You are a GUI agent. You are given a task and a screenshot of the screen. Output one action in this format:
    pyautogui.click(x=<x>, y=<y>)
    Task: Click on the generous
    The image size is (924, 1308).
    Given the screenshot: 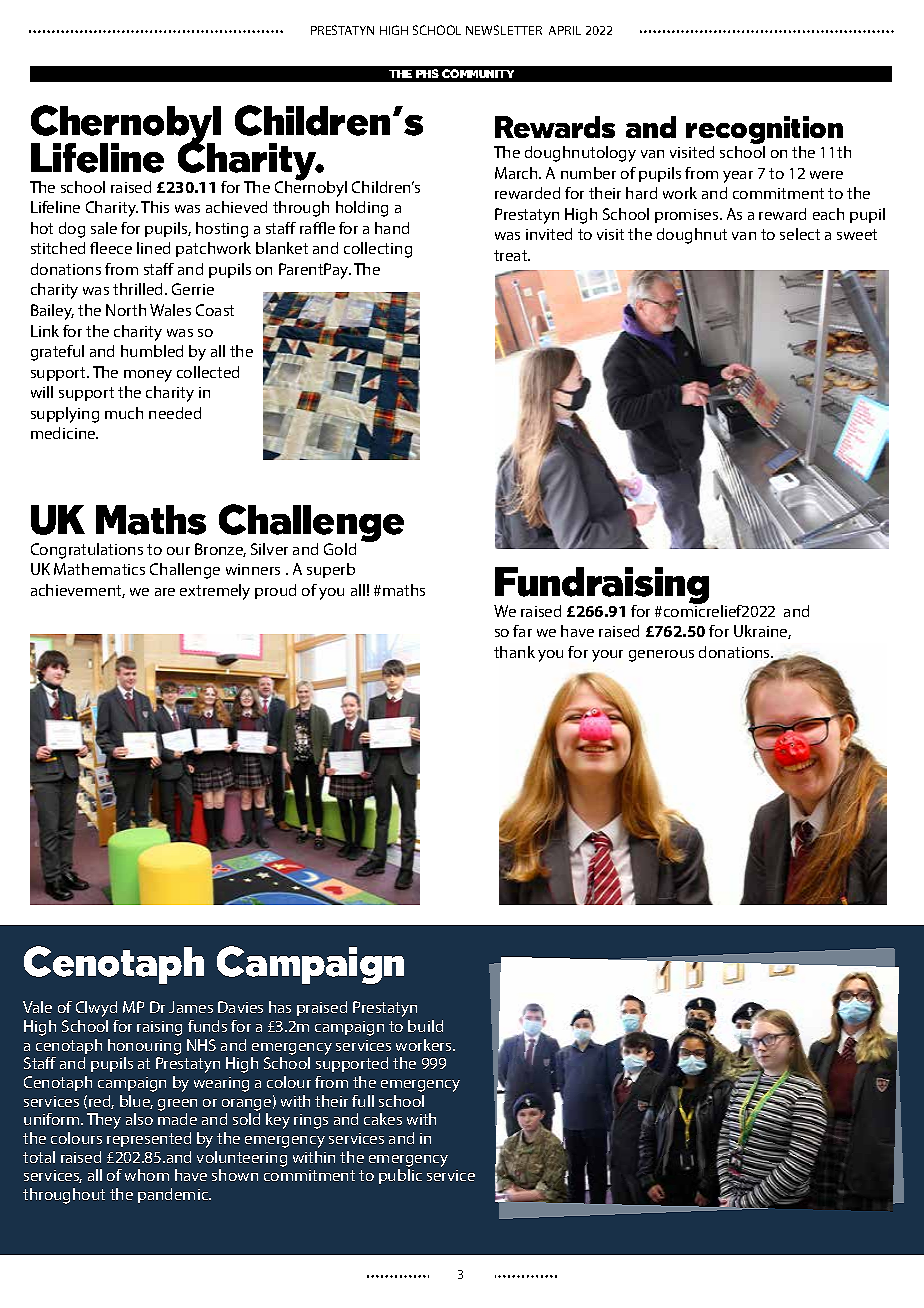 What is the action you would take?
    pyautogui.click(x=661, y=656)
